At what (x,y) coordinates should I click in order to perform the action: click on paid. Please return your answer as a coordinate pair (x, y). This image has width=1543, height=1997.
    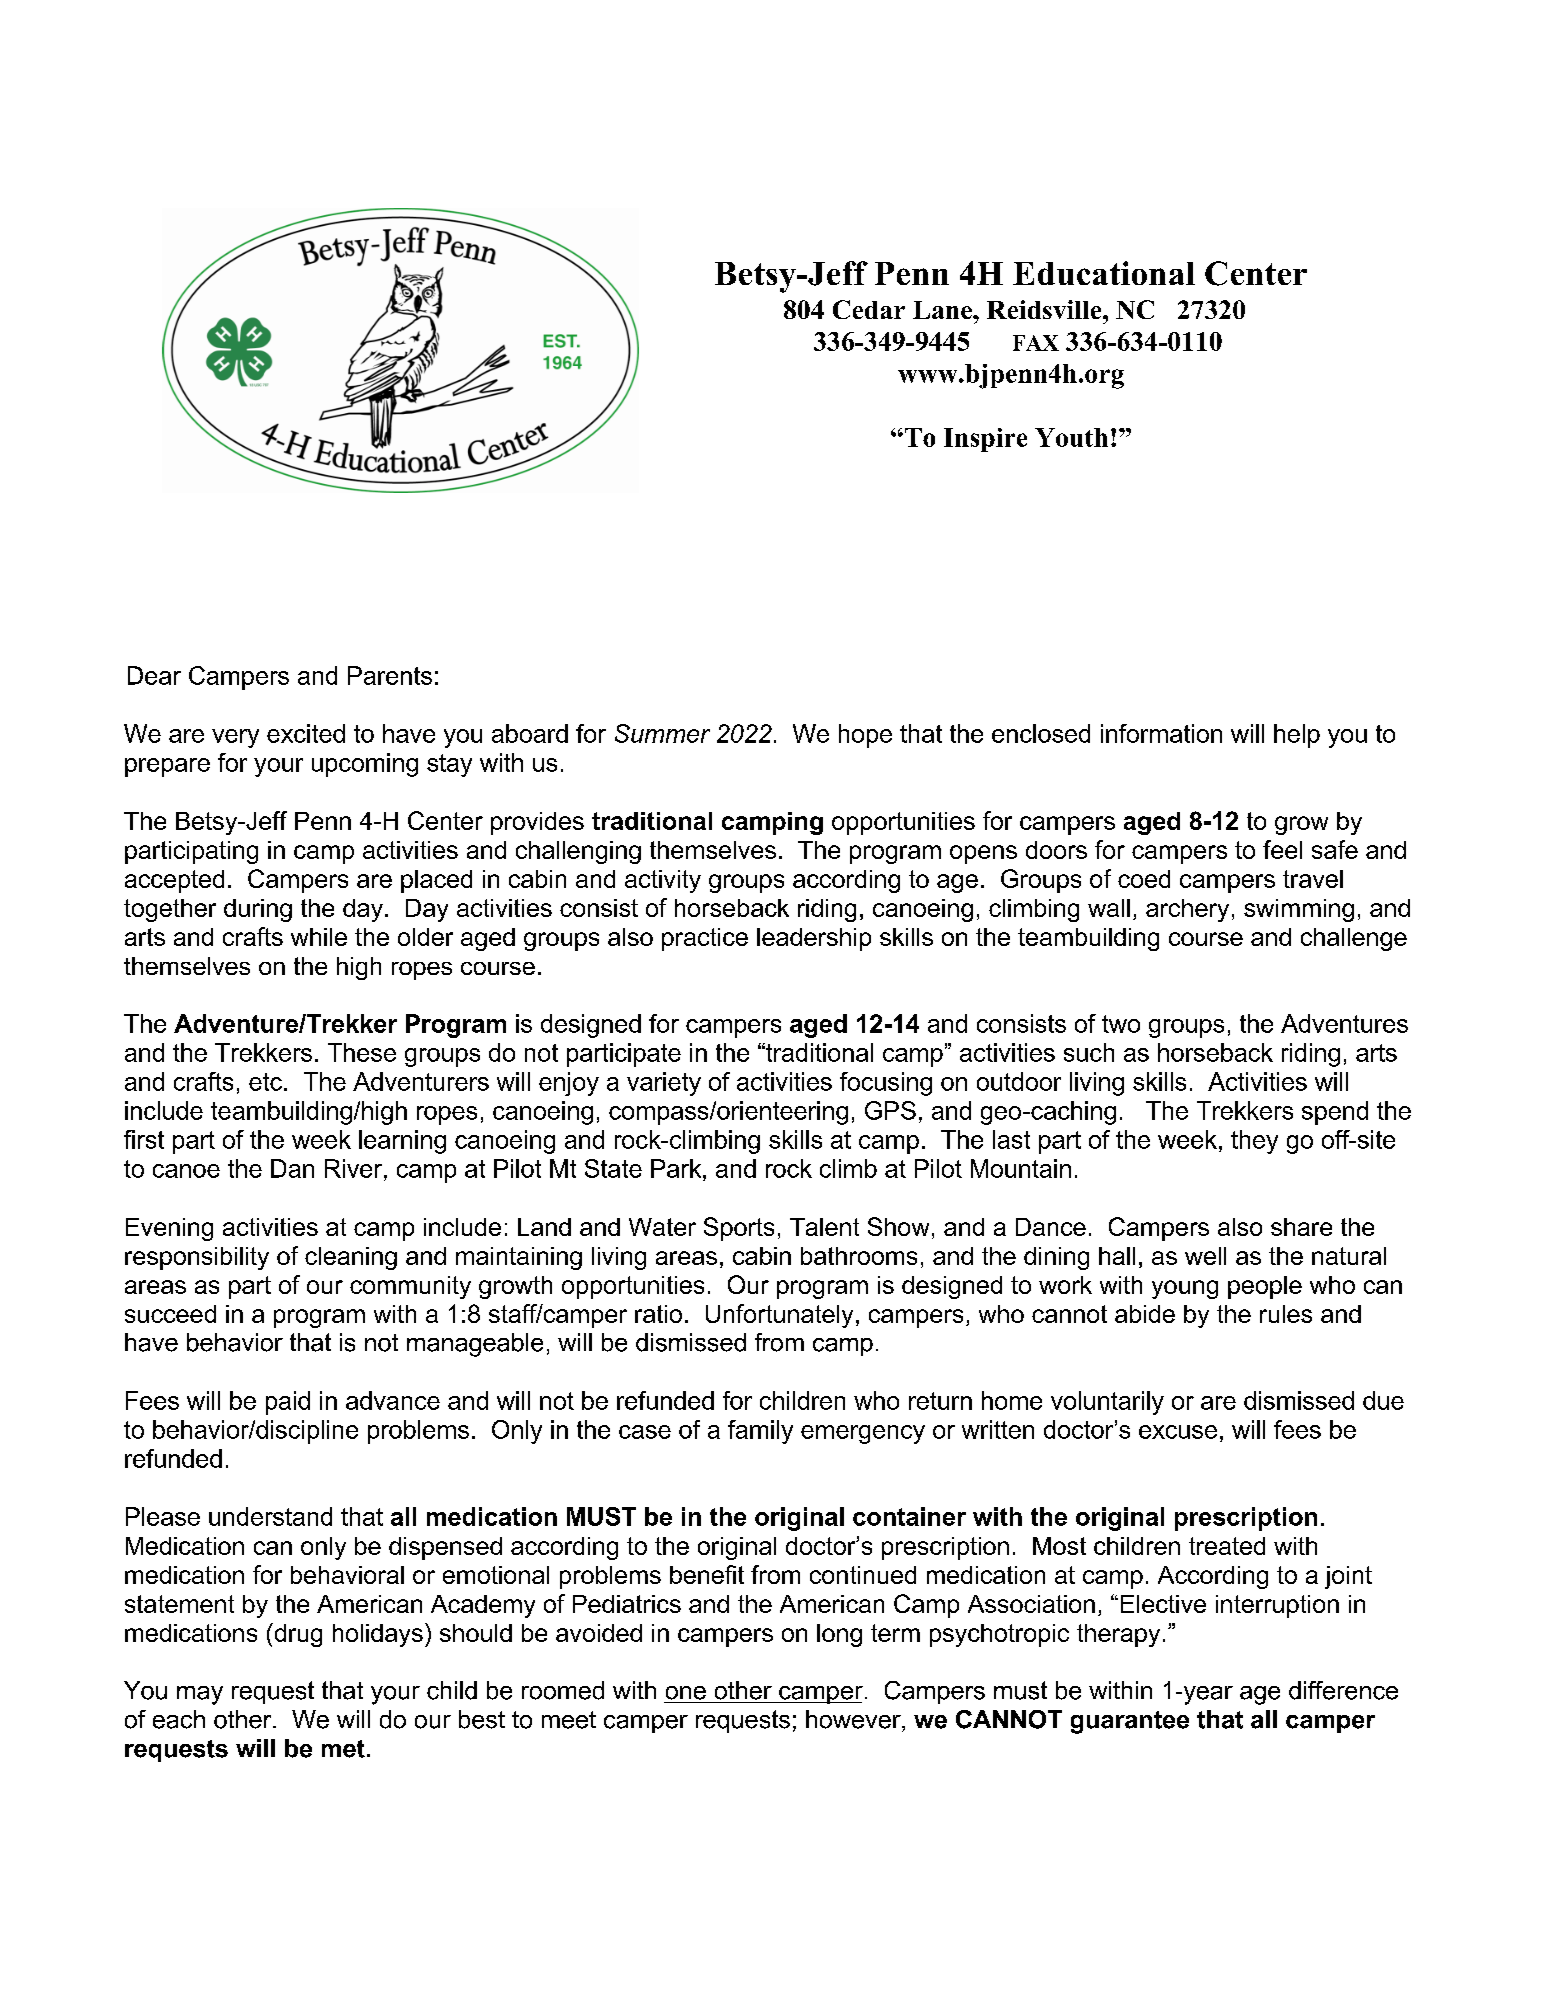
    Looking at the image, I should click on (288, 1403).
